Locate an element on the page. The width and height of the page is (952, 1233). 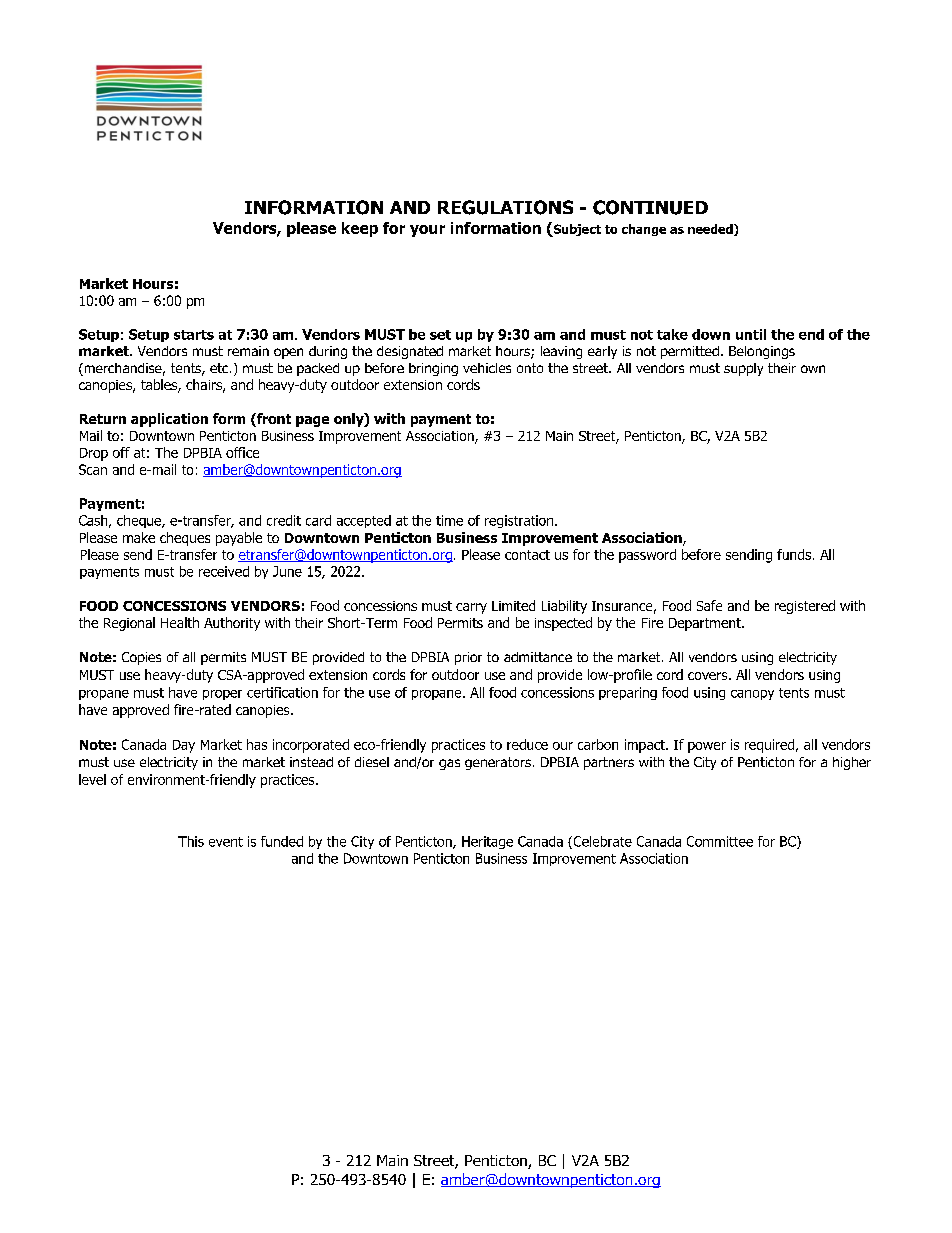
funds is located at coordinates (795, 554).
